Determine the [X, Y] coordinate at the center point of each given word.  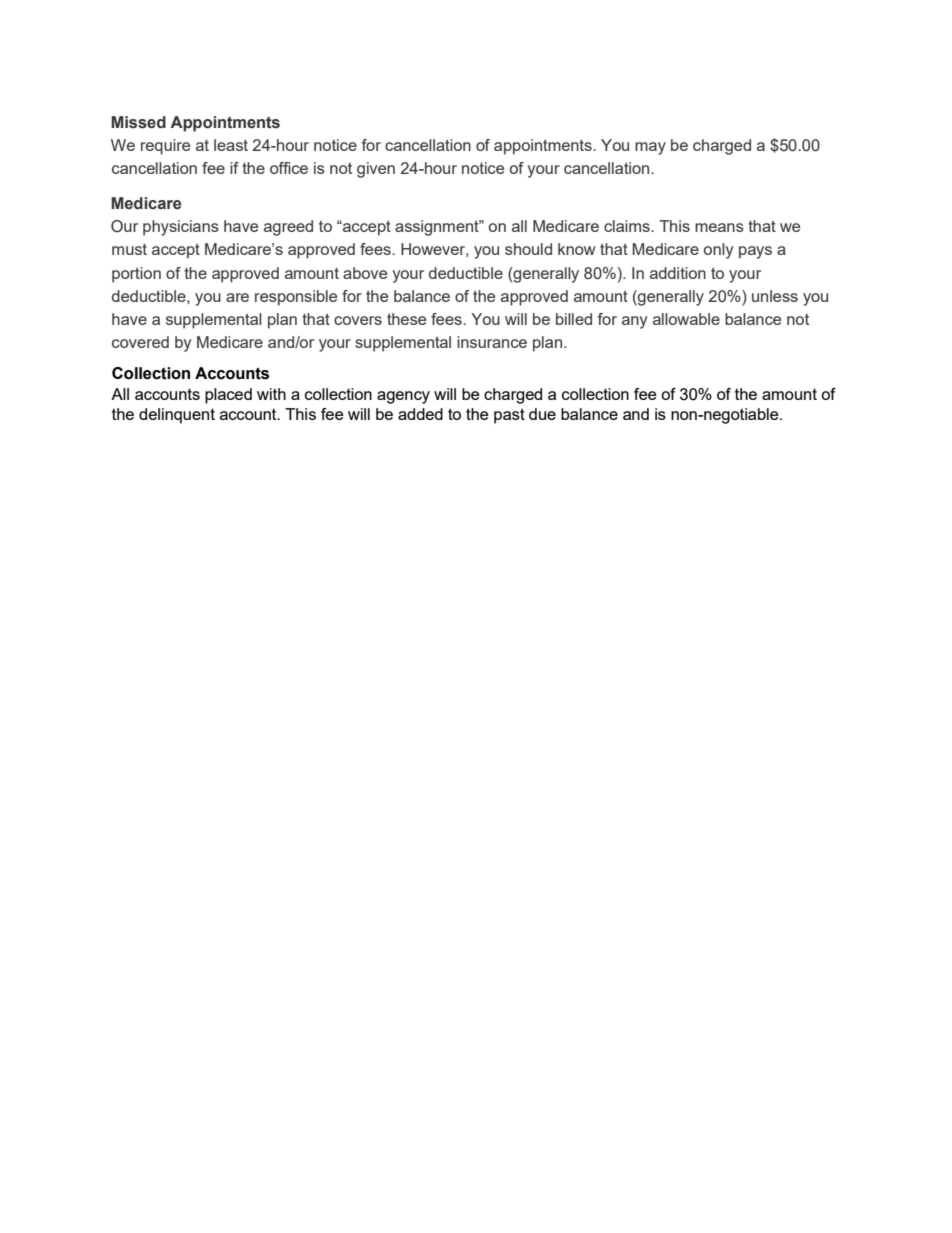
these [406, 319]
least [231, 145]
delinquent [177, 416]
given [376, 170]
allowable [686, 319]
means [719, 227]
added [420, 414]
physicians [181, 228]
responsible [296, 298]
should [528, 249]
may [650, 148]
